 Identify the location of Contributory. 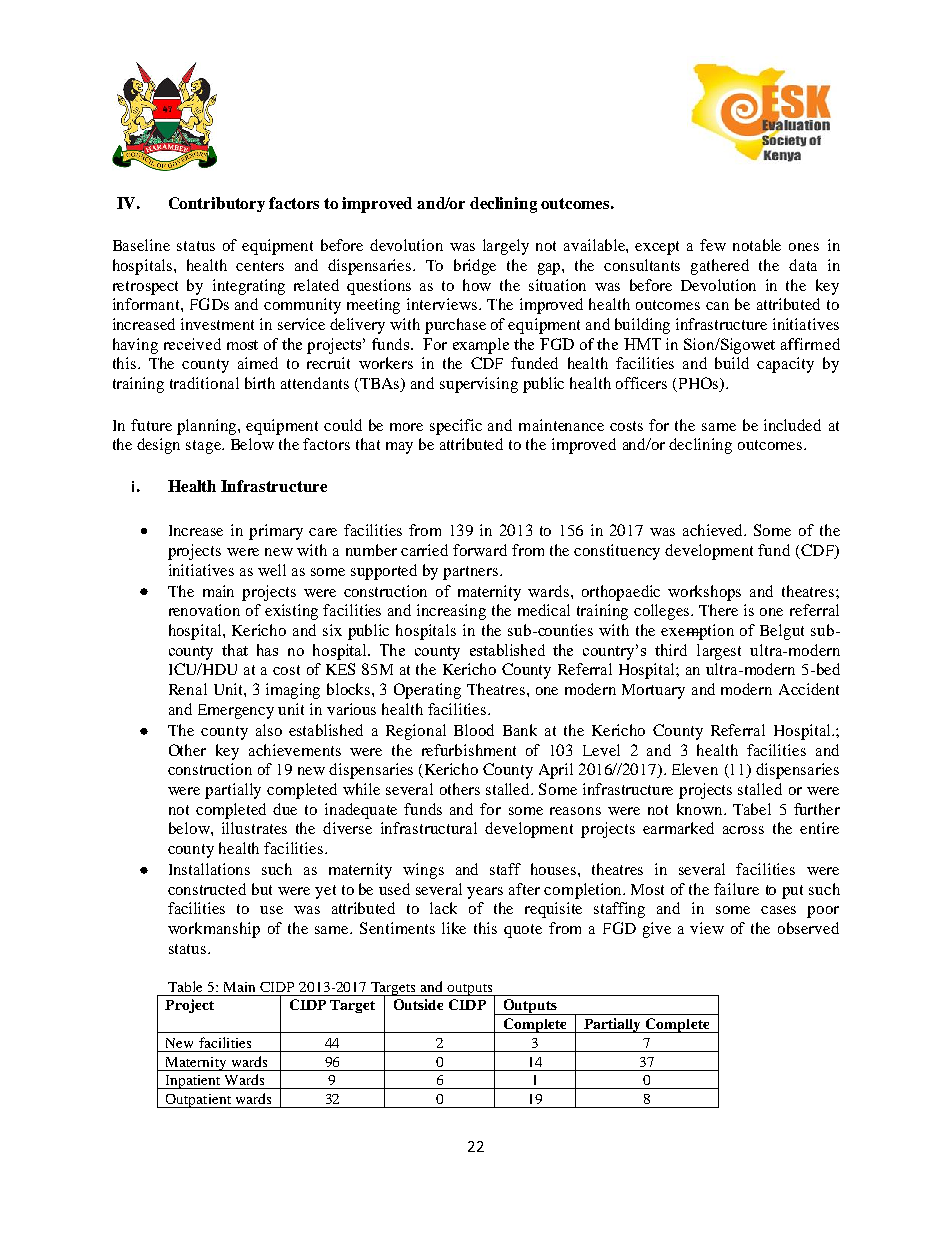
(217, 204).
